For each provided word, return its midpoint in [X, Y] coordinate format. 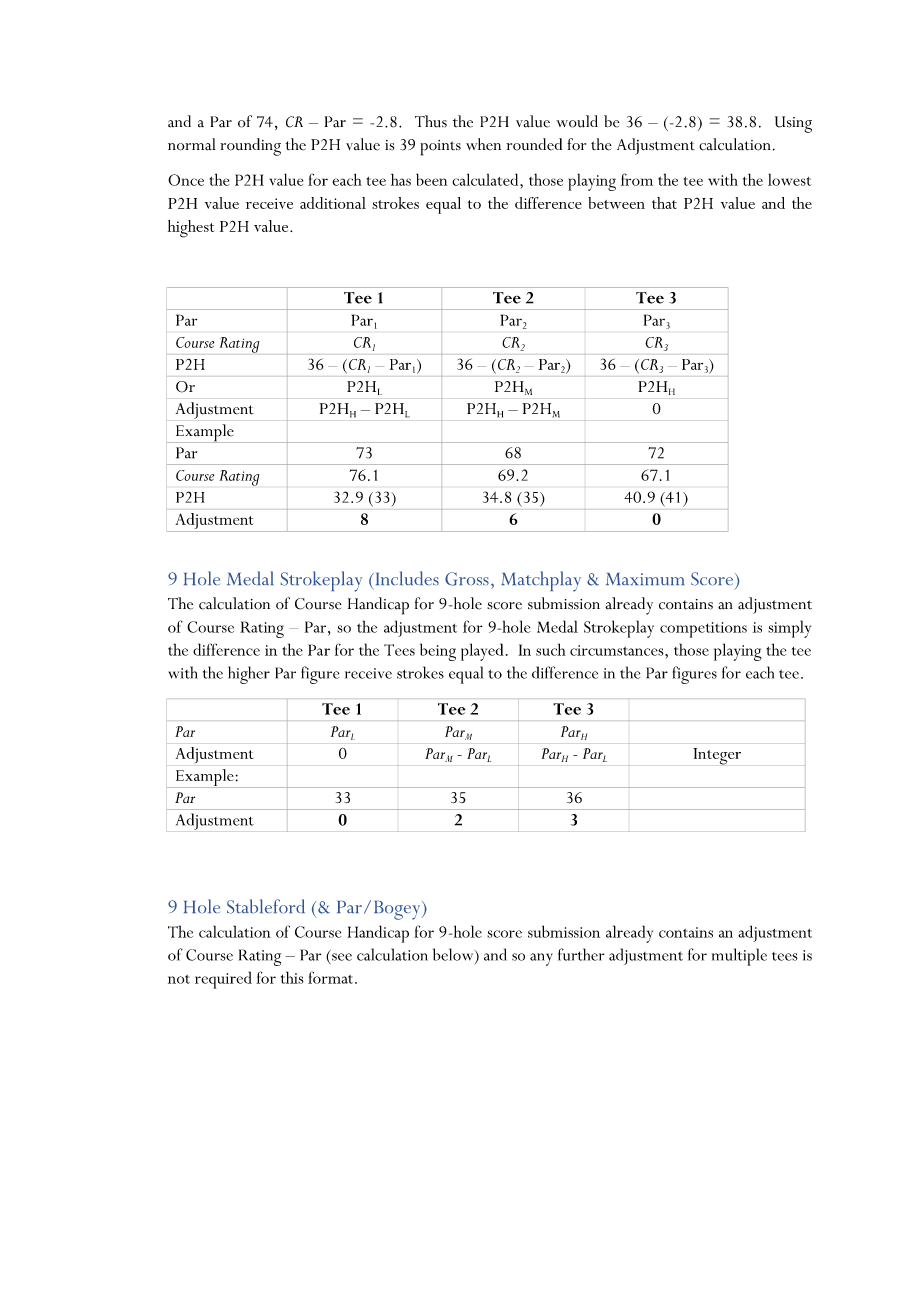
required [223, 980]
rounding [250, 147]
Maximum [645, 579]
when [483, 144]
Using [793, 124]
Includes [406, 578]
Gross [467, 579]
